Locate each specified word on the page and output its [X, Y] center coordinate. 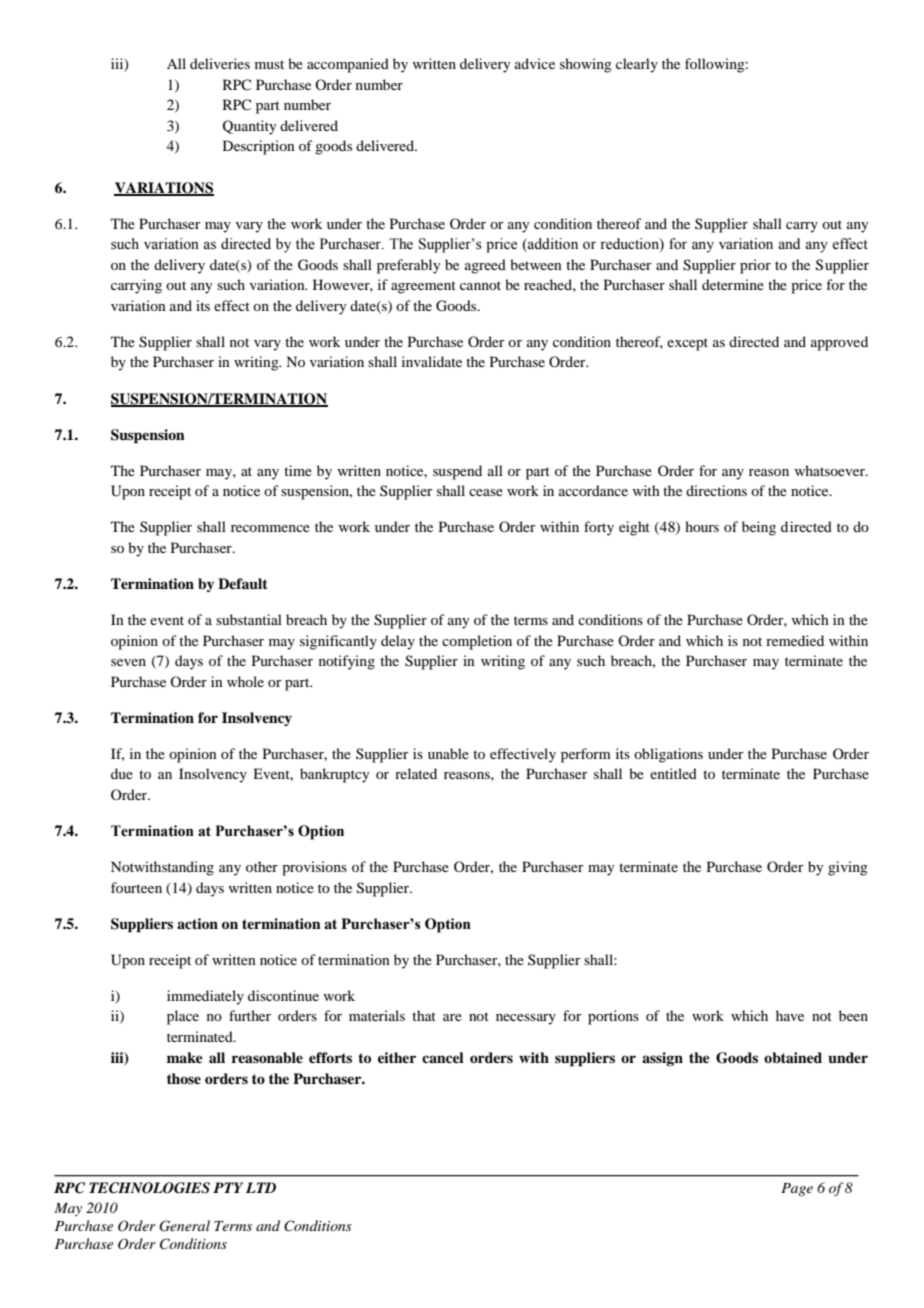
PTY [228, 1187]
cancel [443, 1057]
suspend [457, 472]
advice [535, 63]
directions [716, 490]
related [416, 773]
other [262, 866]
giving [848, 868]
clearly [637, 65]
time [298, 470]
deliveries [220, 63]
